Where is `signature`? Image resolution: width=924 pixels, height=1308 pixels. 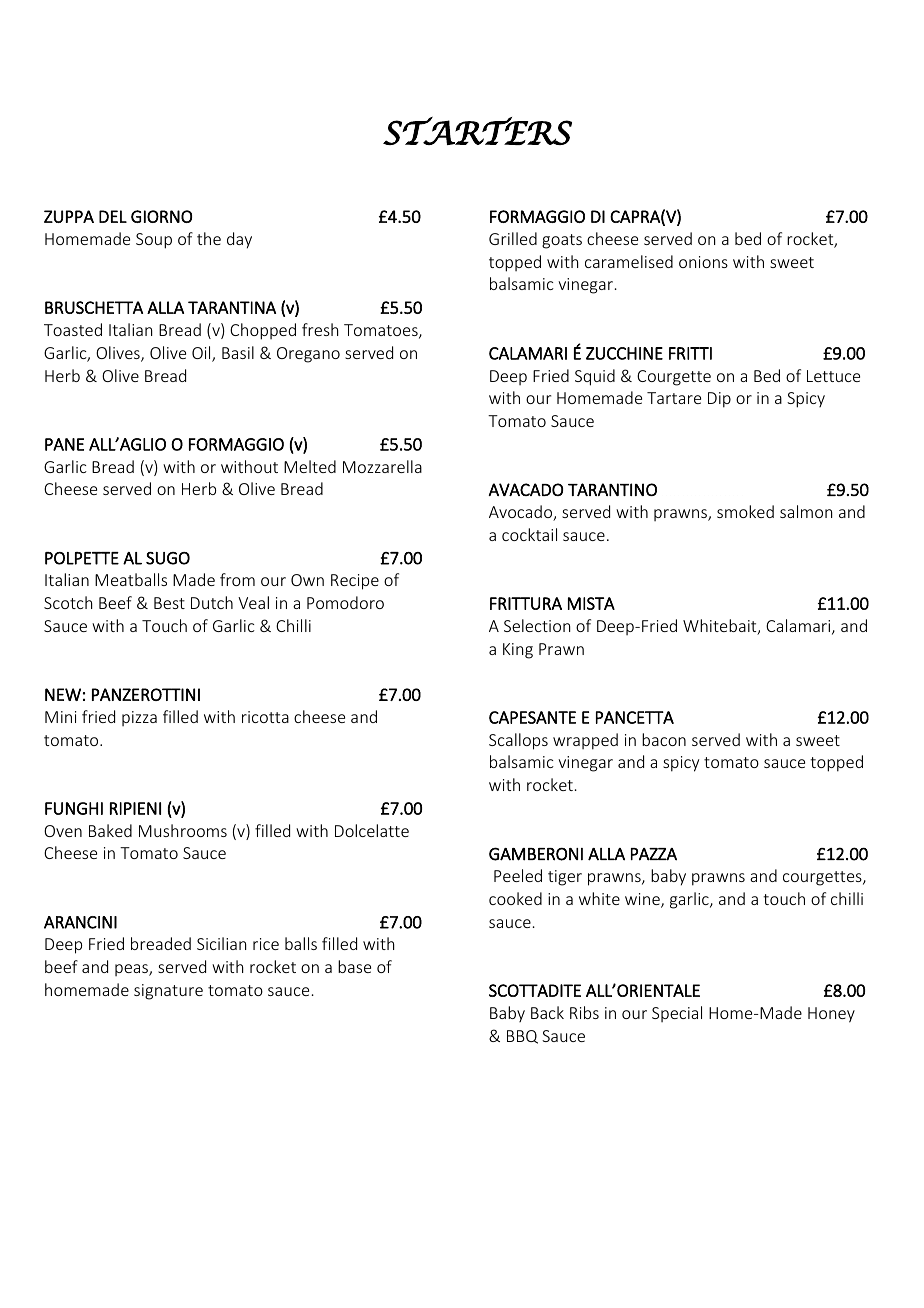
signature is located at coordinates (168, 992).
